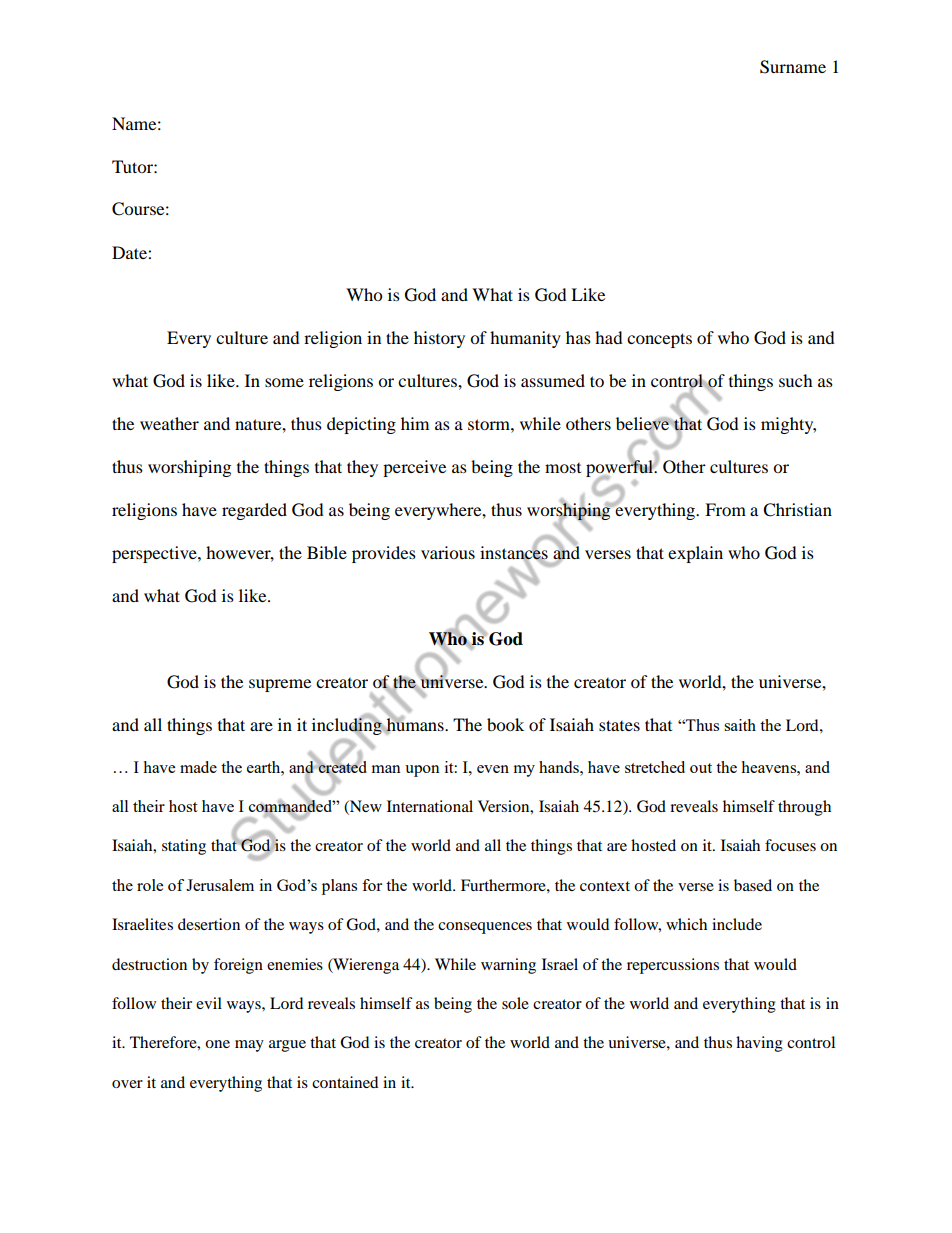  I want to click on history, so click(439, 339).
